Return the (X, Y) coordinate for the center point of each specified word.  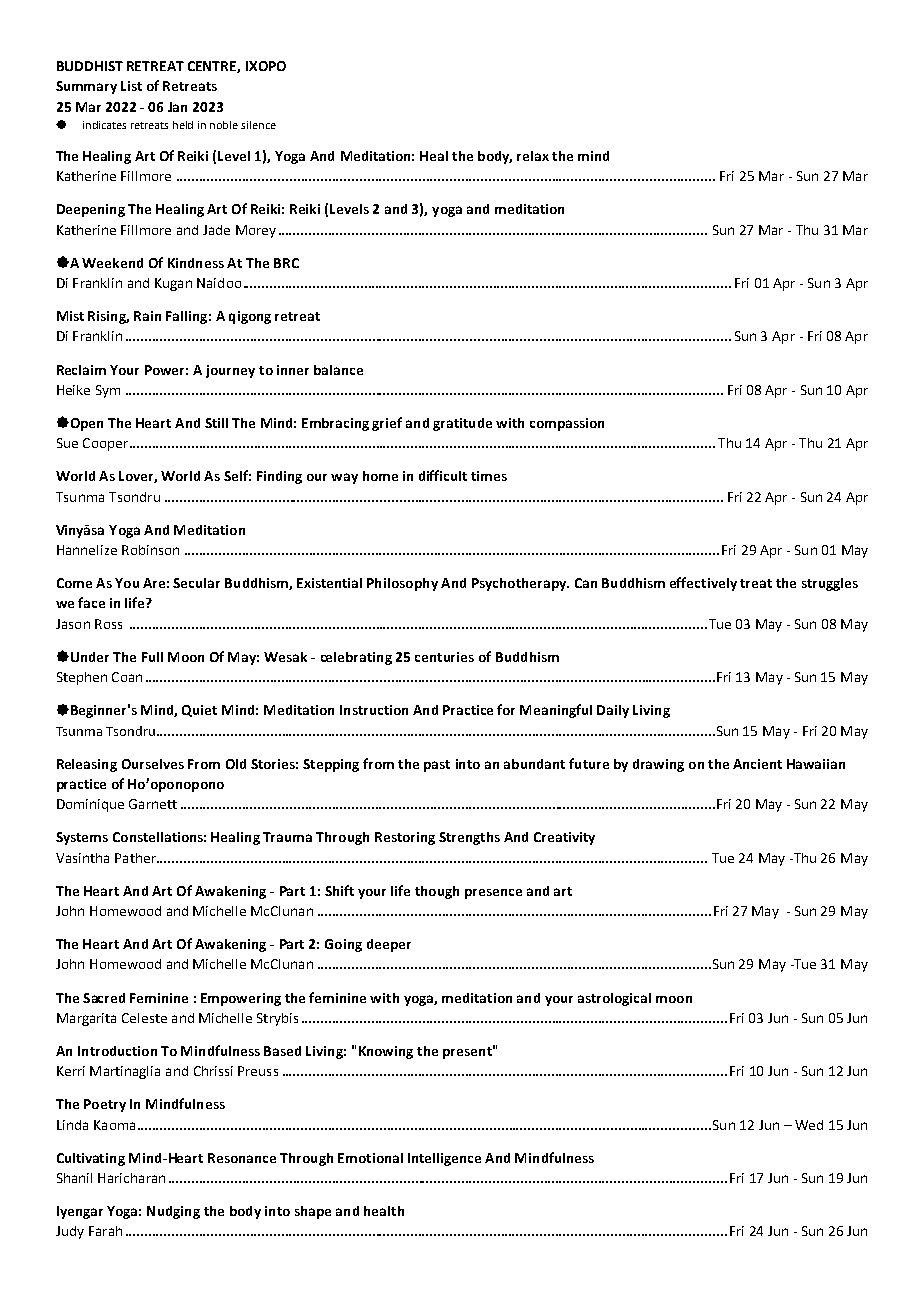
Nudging (173, 1212)
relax (533, 156)
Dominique (90, 805)
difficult (443, 475)
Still (216, 423)
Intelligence (444, 1159)
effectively (703, 584)
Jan (177, 107)
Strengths (469, 838)
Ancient (757, 764)
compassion (567, 424)
